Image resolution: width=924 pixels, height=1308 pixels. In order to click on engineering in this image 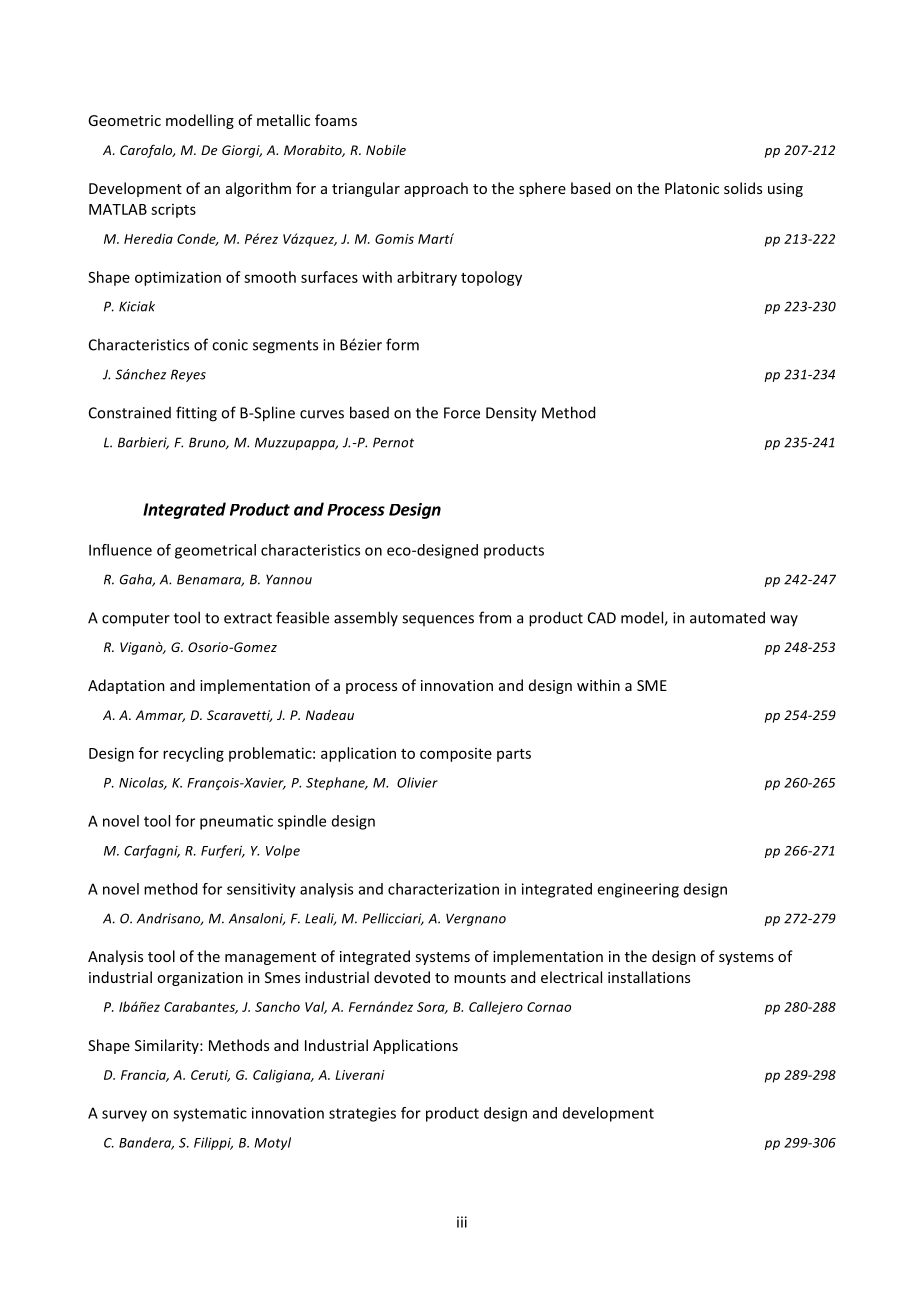, I will do `click(638, 890)`.
